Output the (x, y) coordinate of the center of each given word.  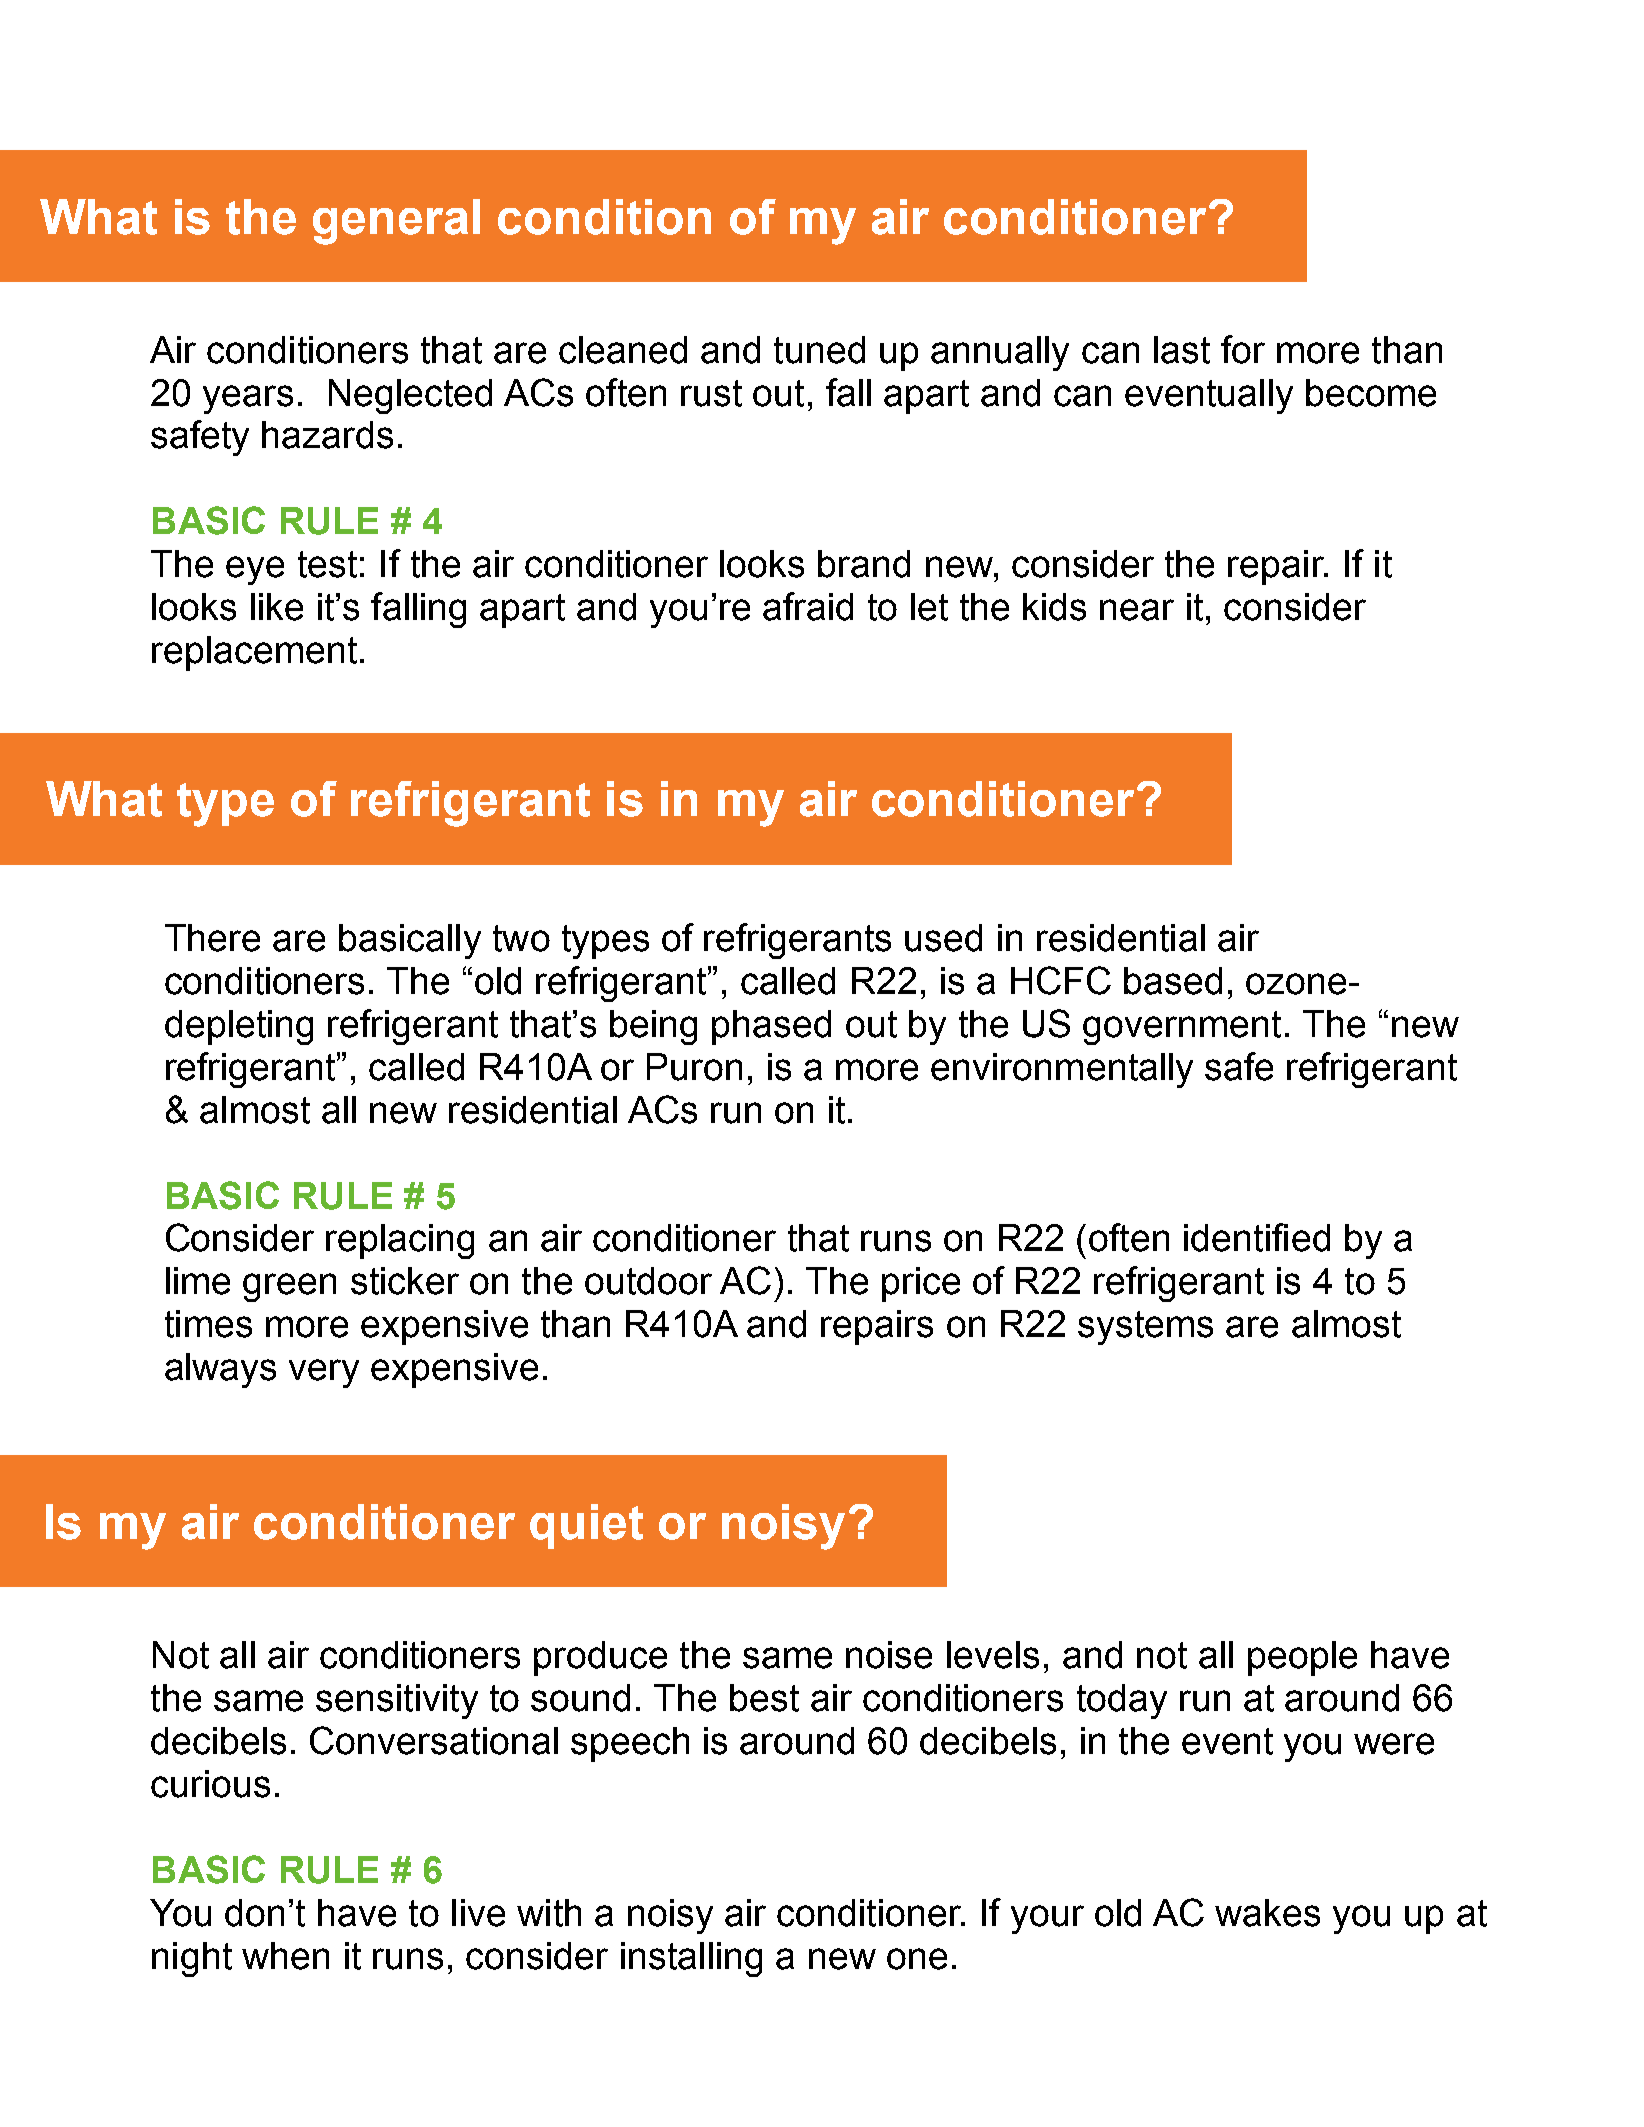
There (212, 938)
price (921, 1284)
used (943, 938)
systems (1145, 1328)
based (1173, 981)
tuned (819, 350)
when (285, 1956)
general (396, 222)
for (1243, 349)
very (324, 1373)
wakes (1267, 1913)
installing (691, 1959)
